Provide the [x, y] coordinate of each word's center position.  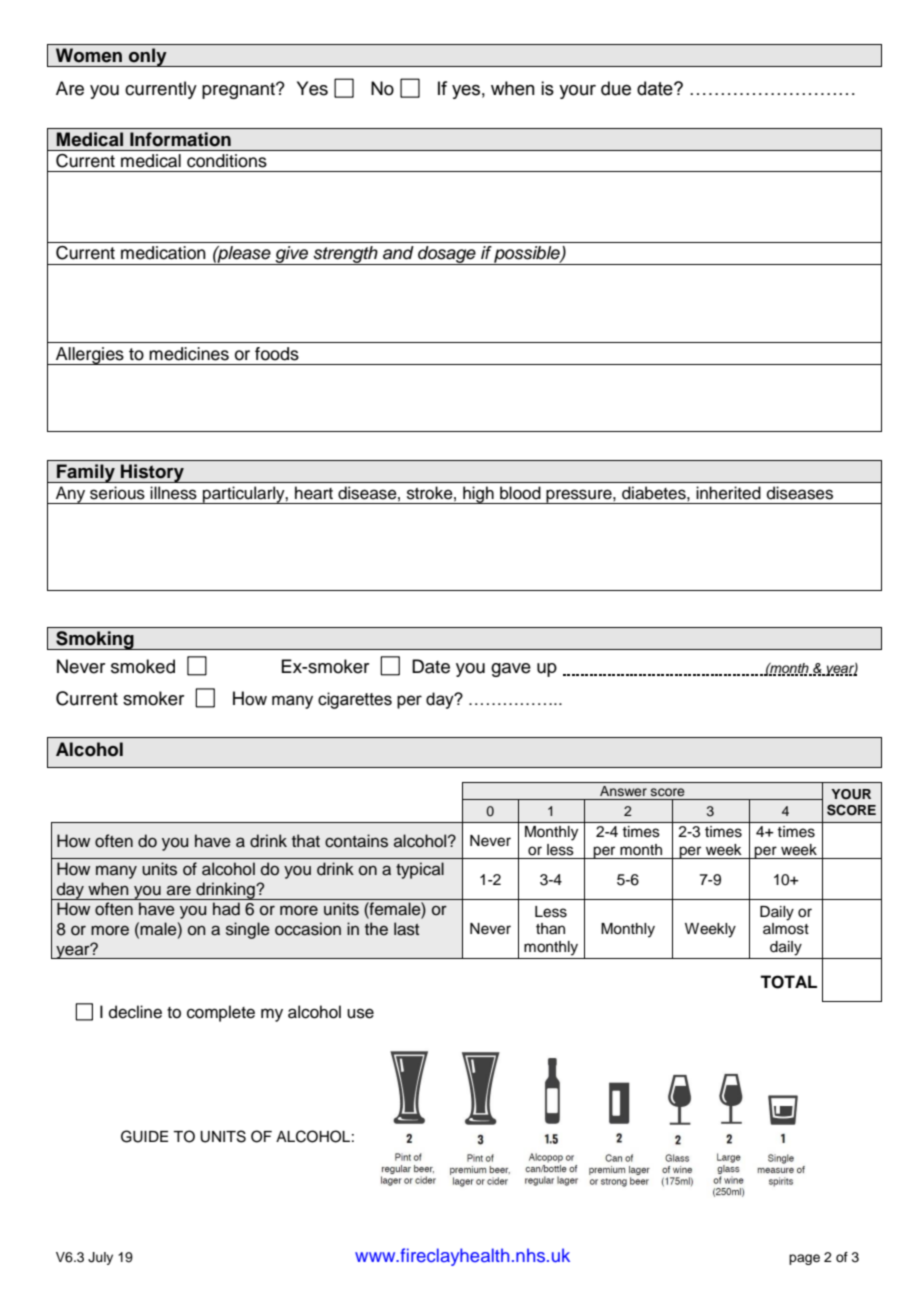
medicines [189, 354]
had [226, 909]
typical [420, 870]
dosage [447, 255]
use [360, 1013]
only [148, 57]
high [478, 495]
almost [786, 929]
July [100, 1258]
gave [511, 670]
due [616, 88]
